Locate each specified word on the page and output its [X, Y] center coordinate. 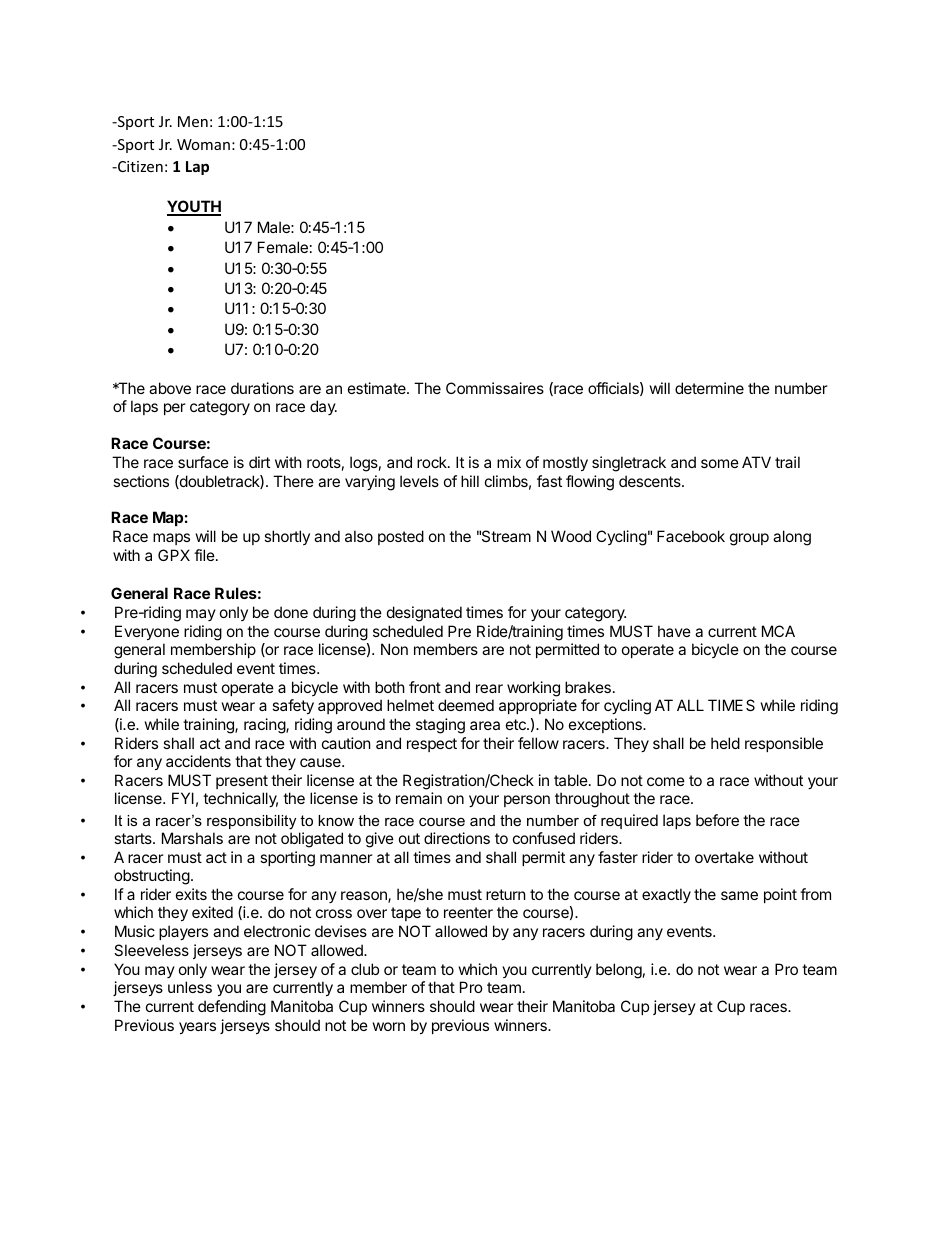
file [205, 555]
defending [232, 1008]
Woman [203, 144]
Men [193, 121]
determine [709, 388]
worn [389, 1026]
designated [424, 614]
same [739, 895]
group [749, 539]
